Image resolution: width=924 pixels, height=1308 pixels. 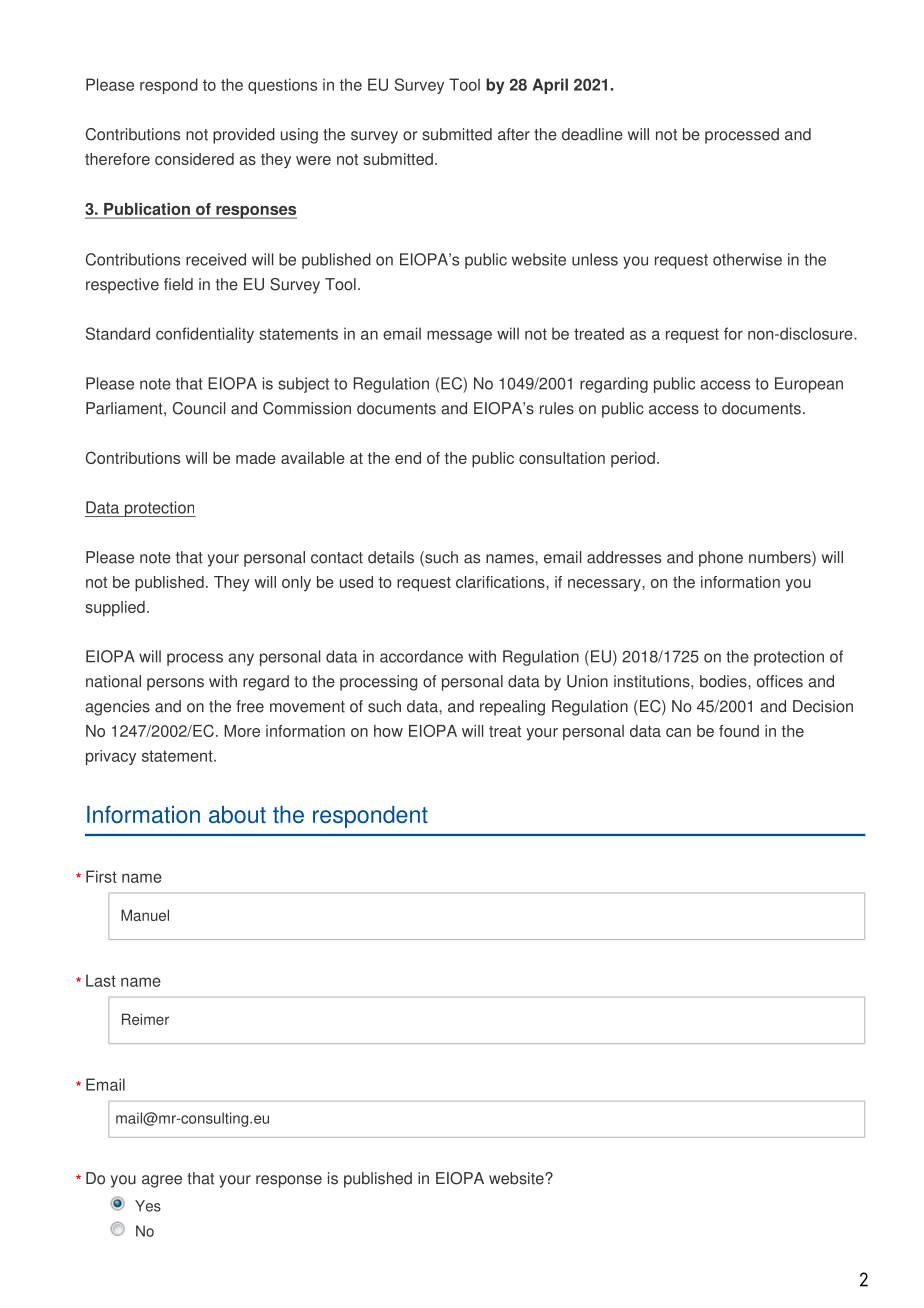 What do you see at coordinates (162, 1181) in the image?
I see `agree` at bounding box center [162, 1181].
